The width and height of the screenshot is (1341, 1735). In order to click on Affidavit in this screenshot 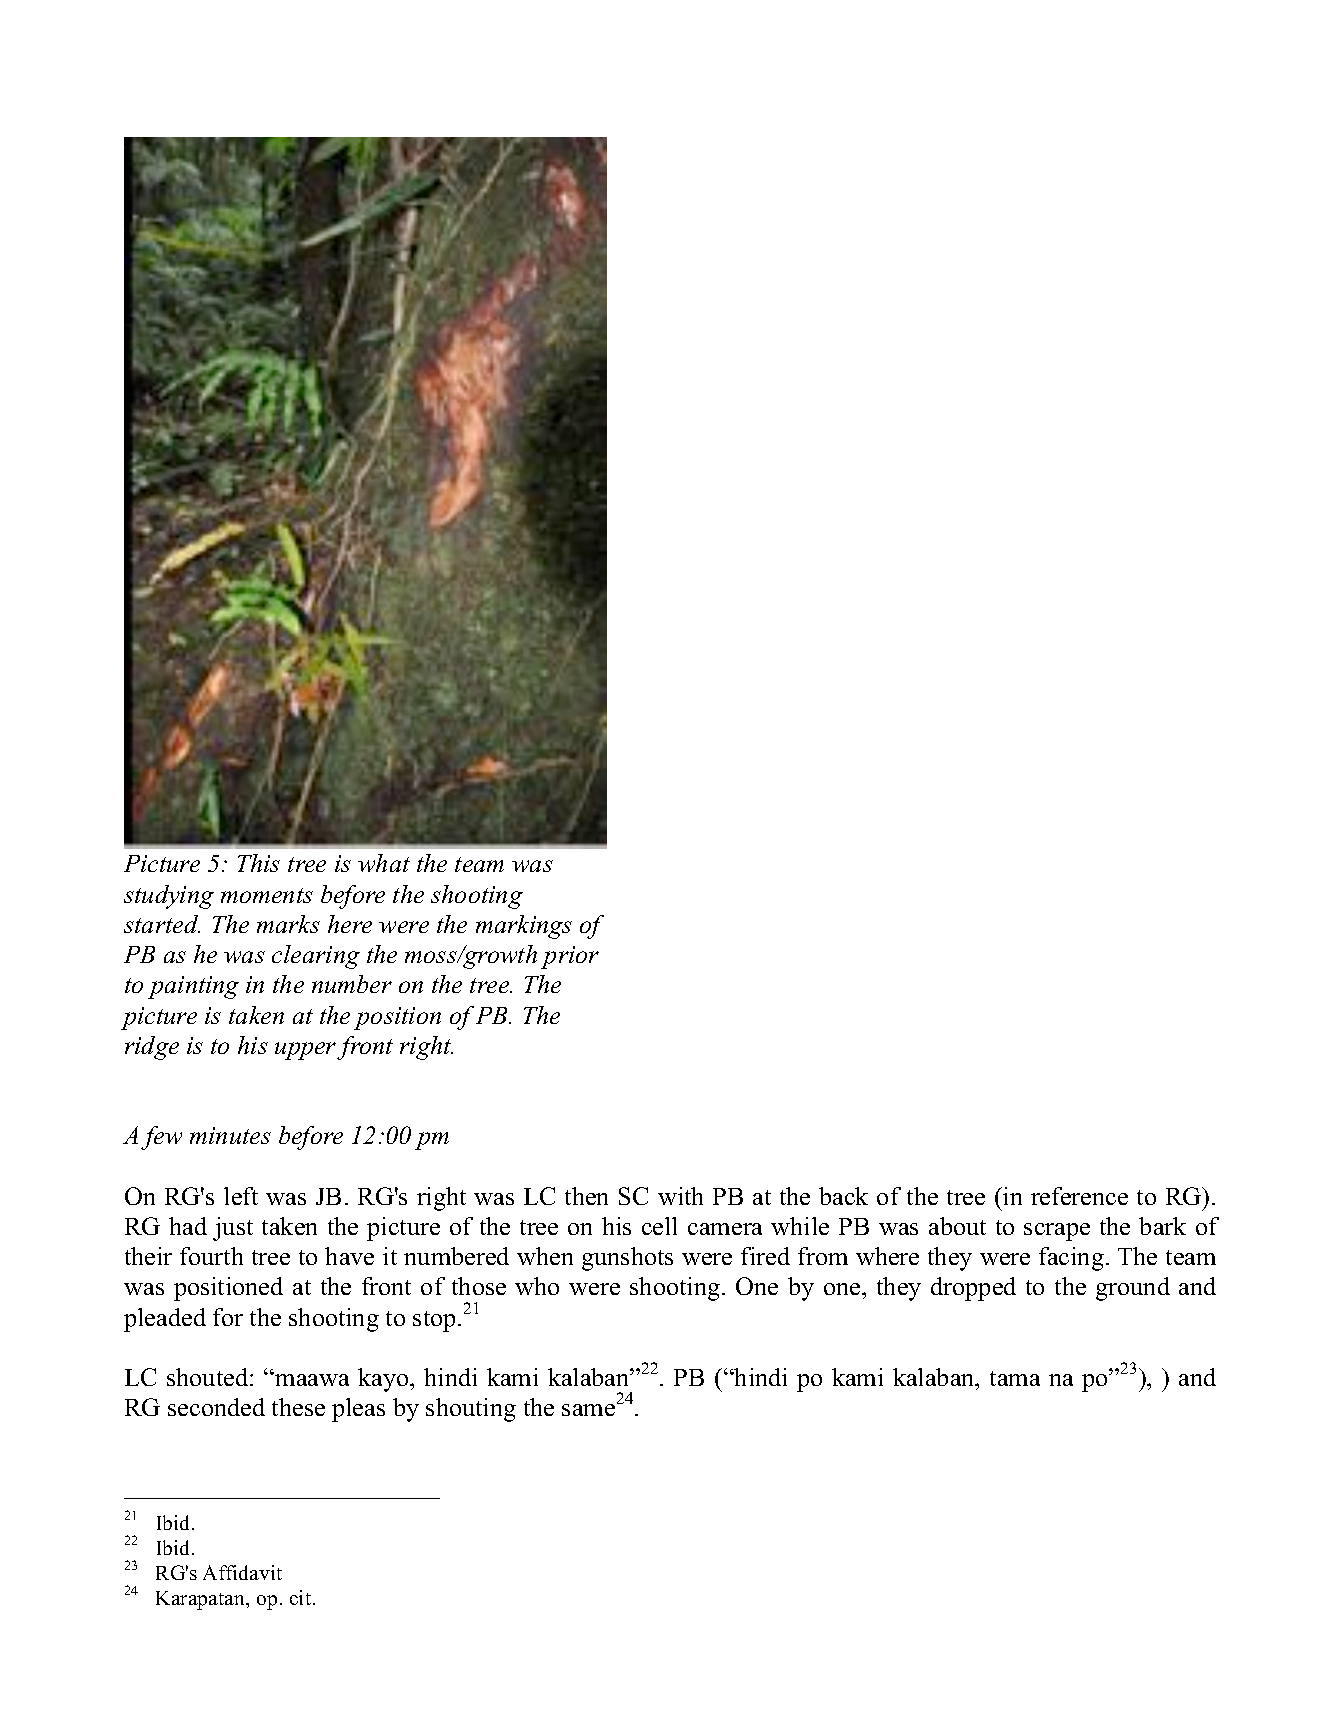, I will do `click(242, 1572)`.
